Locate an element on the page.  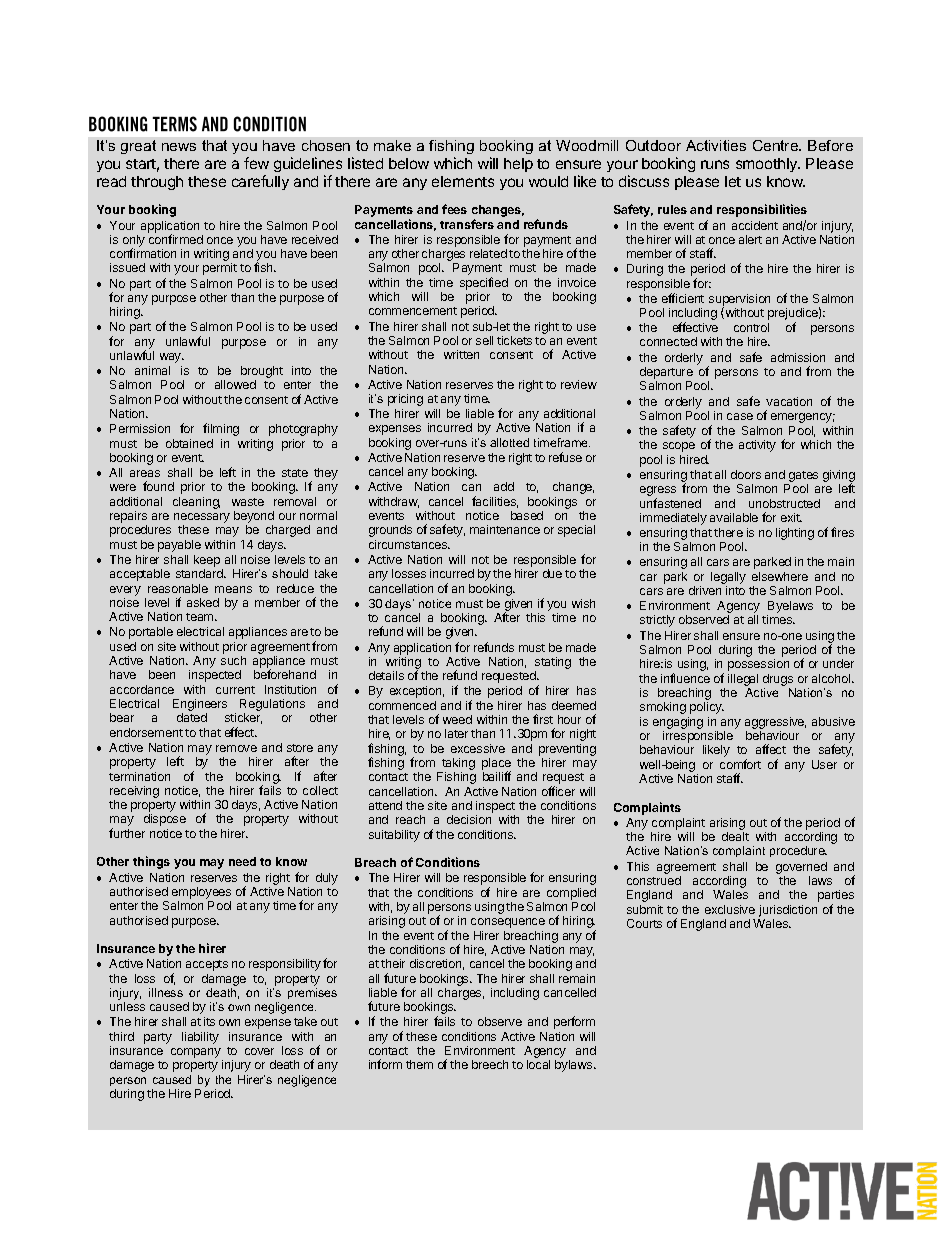
elements is located at coordinates (463, 181).
